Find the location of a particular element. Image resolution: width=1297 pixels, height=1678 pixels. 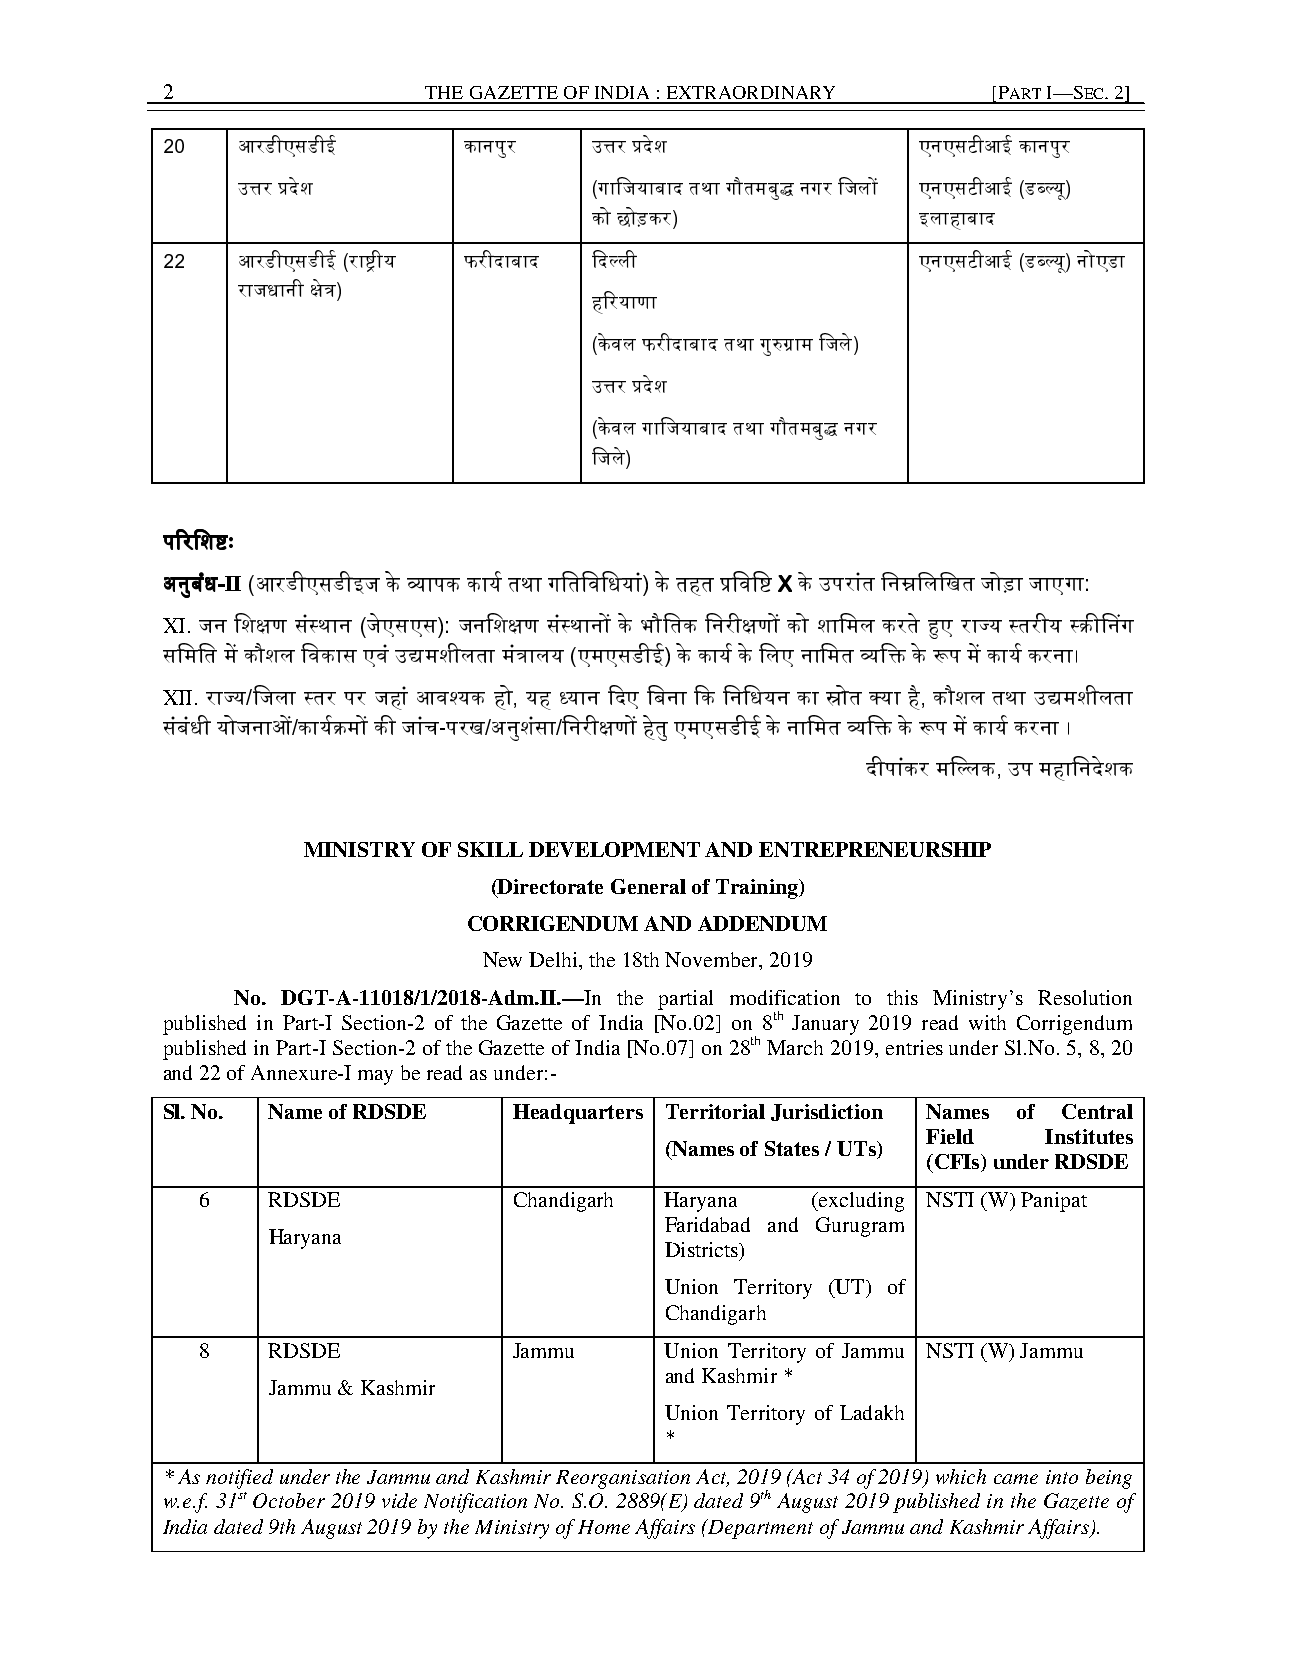

DEVELOPMENT is located at coordinates (614, 849).
